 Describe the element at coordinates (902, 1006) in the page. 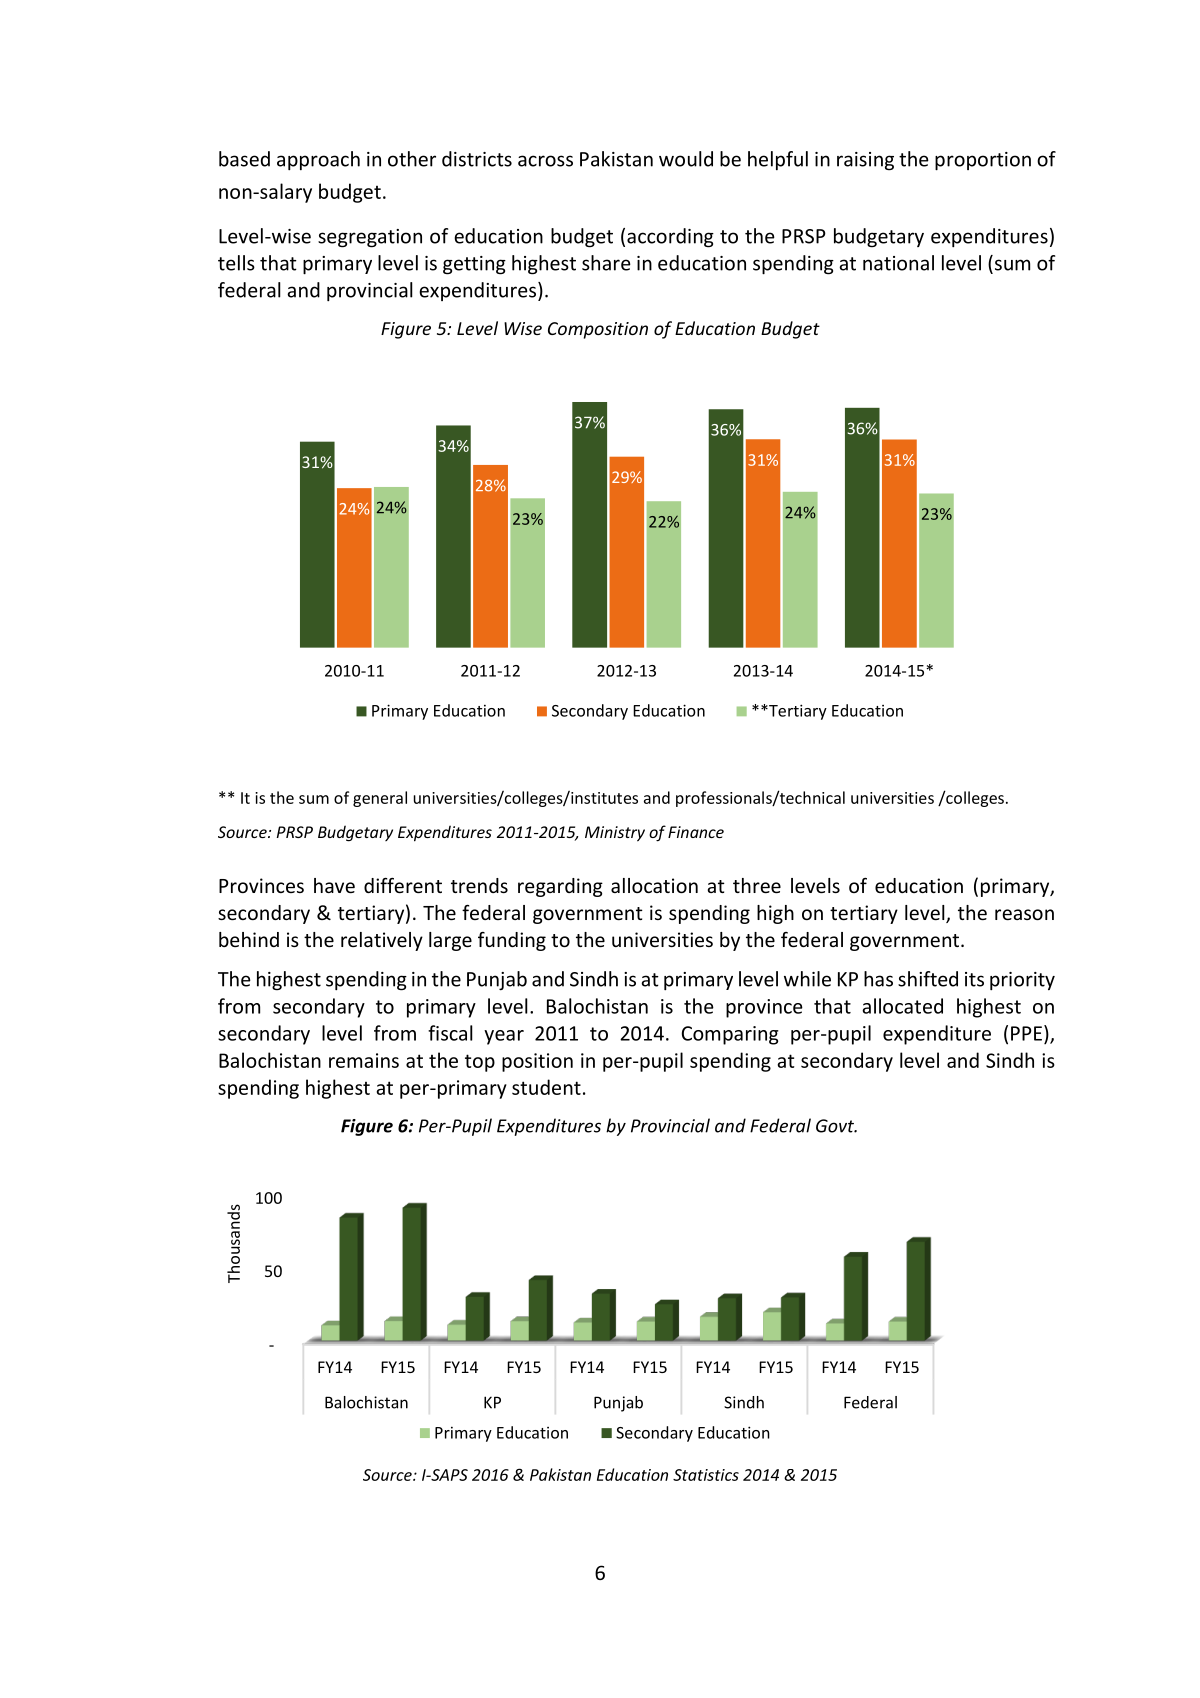

I see `allocated` at that location.
